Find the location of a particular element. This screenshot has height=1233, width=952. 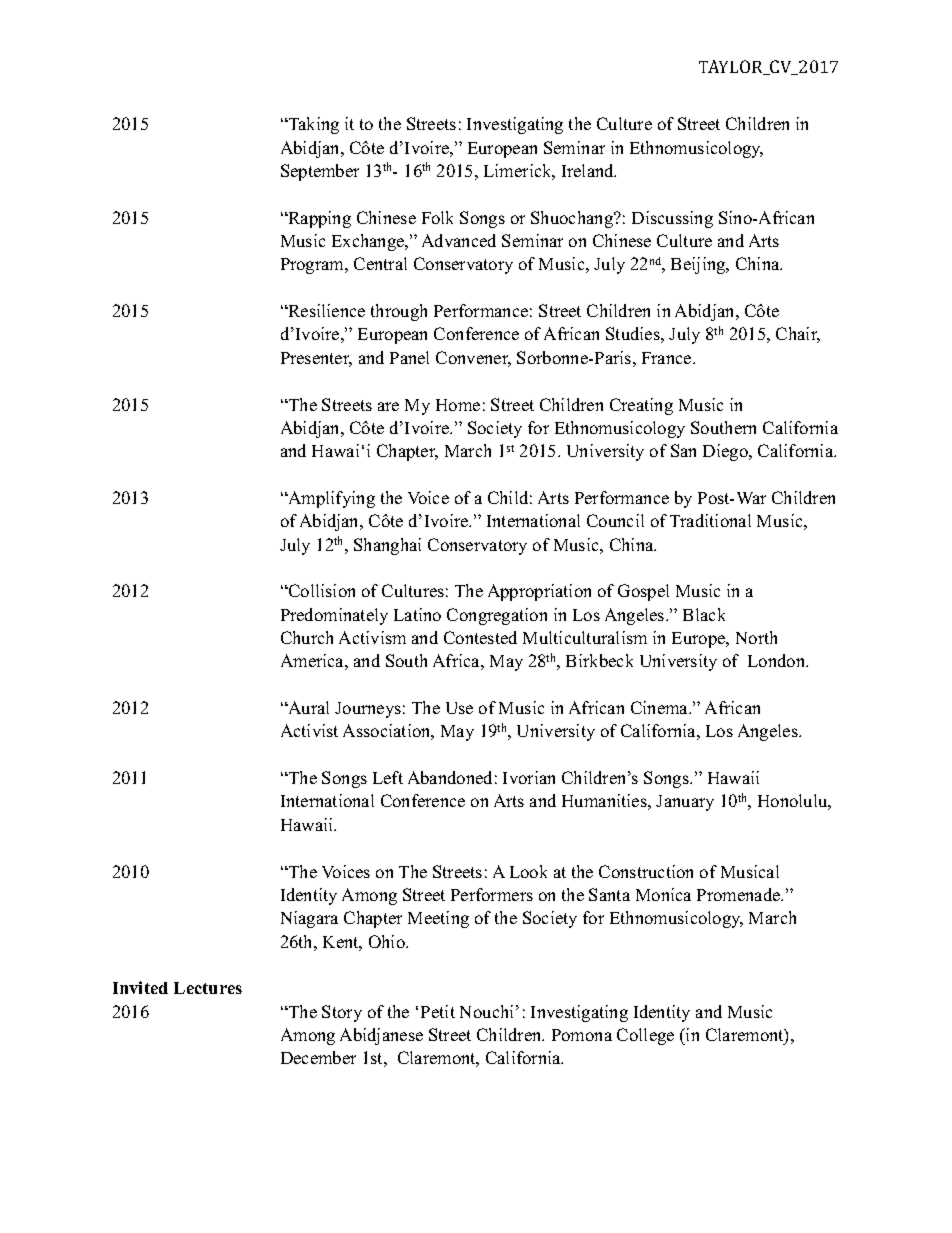

Presenter is located at coordinates (316, 359).
